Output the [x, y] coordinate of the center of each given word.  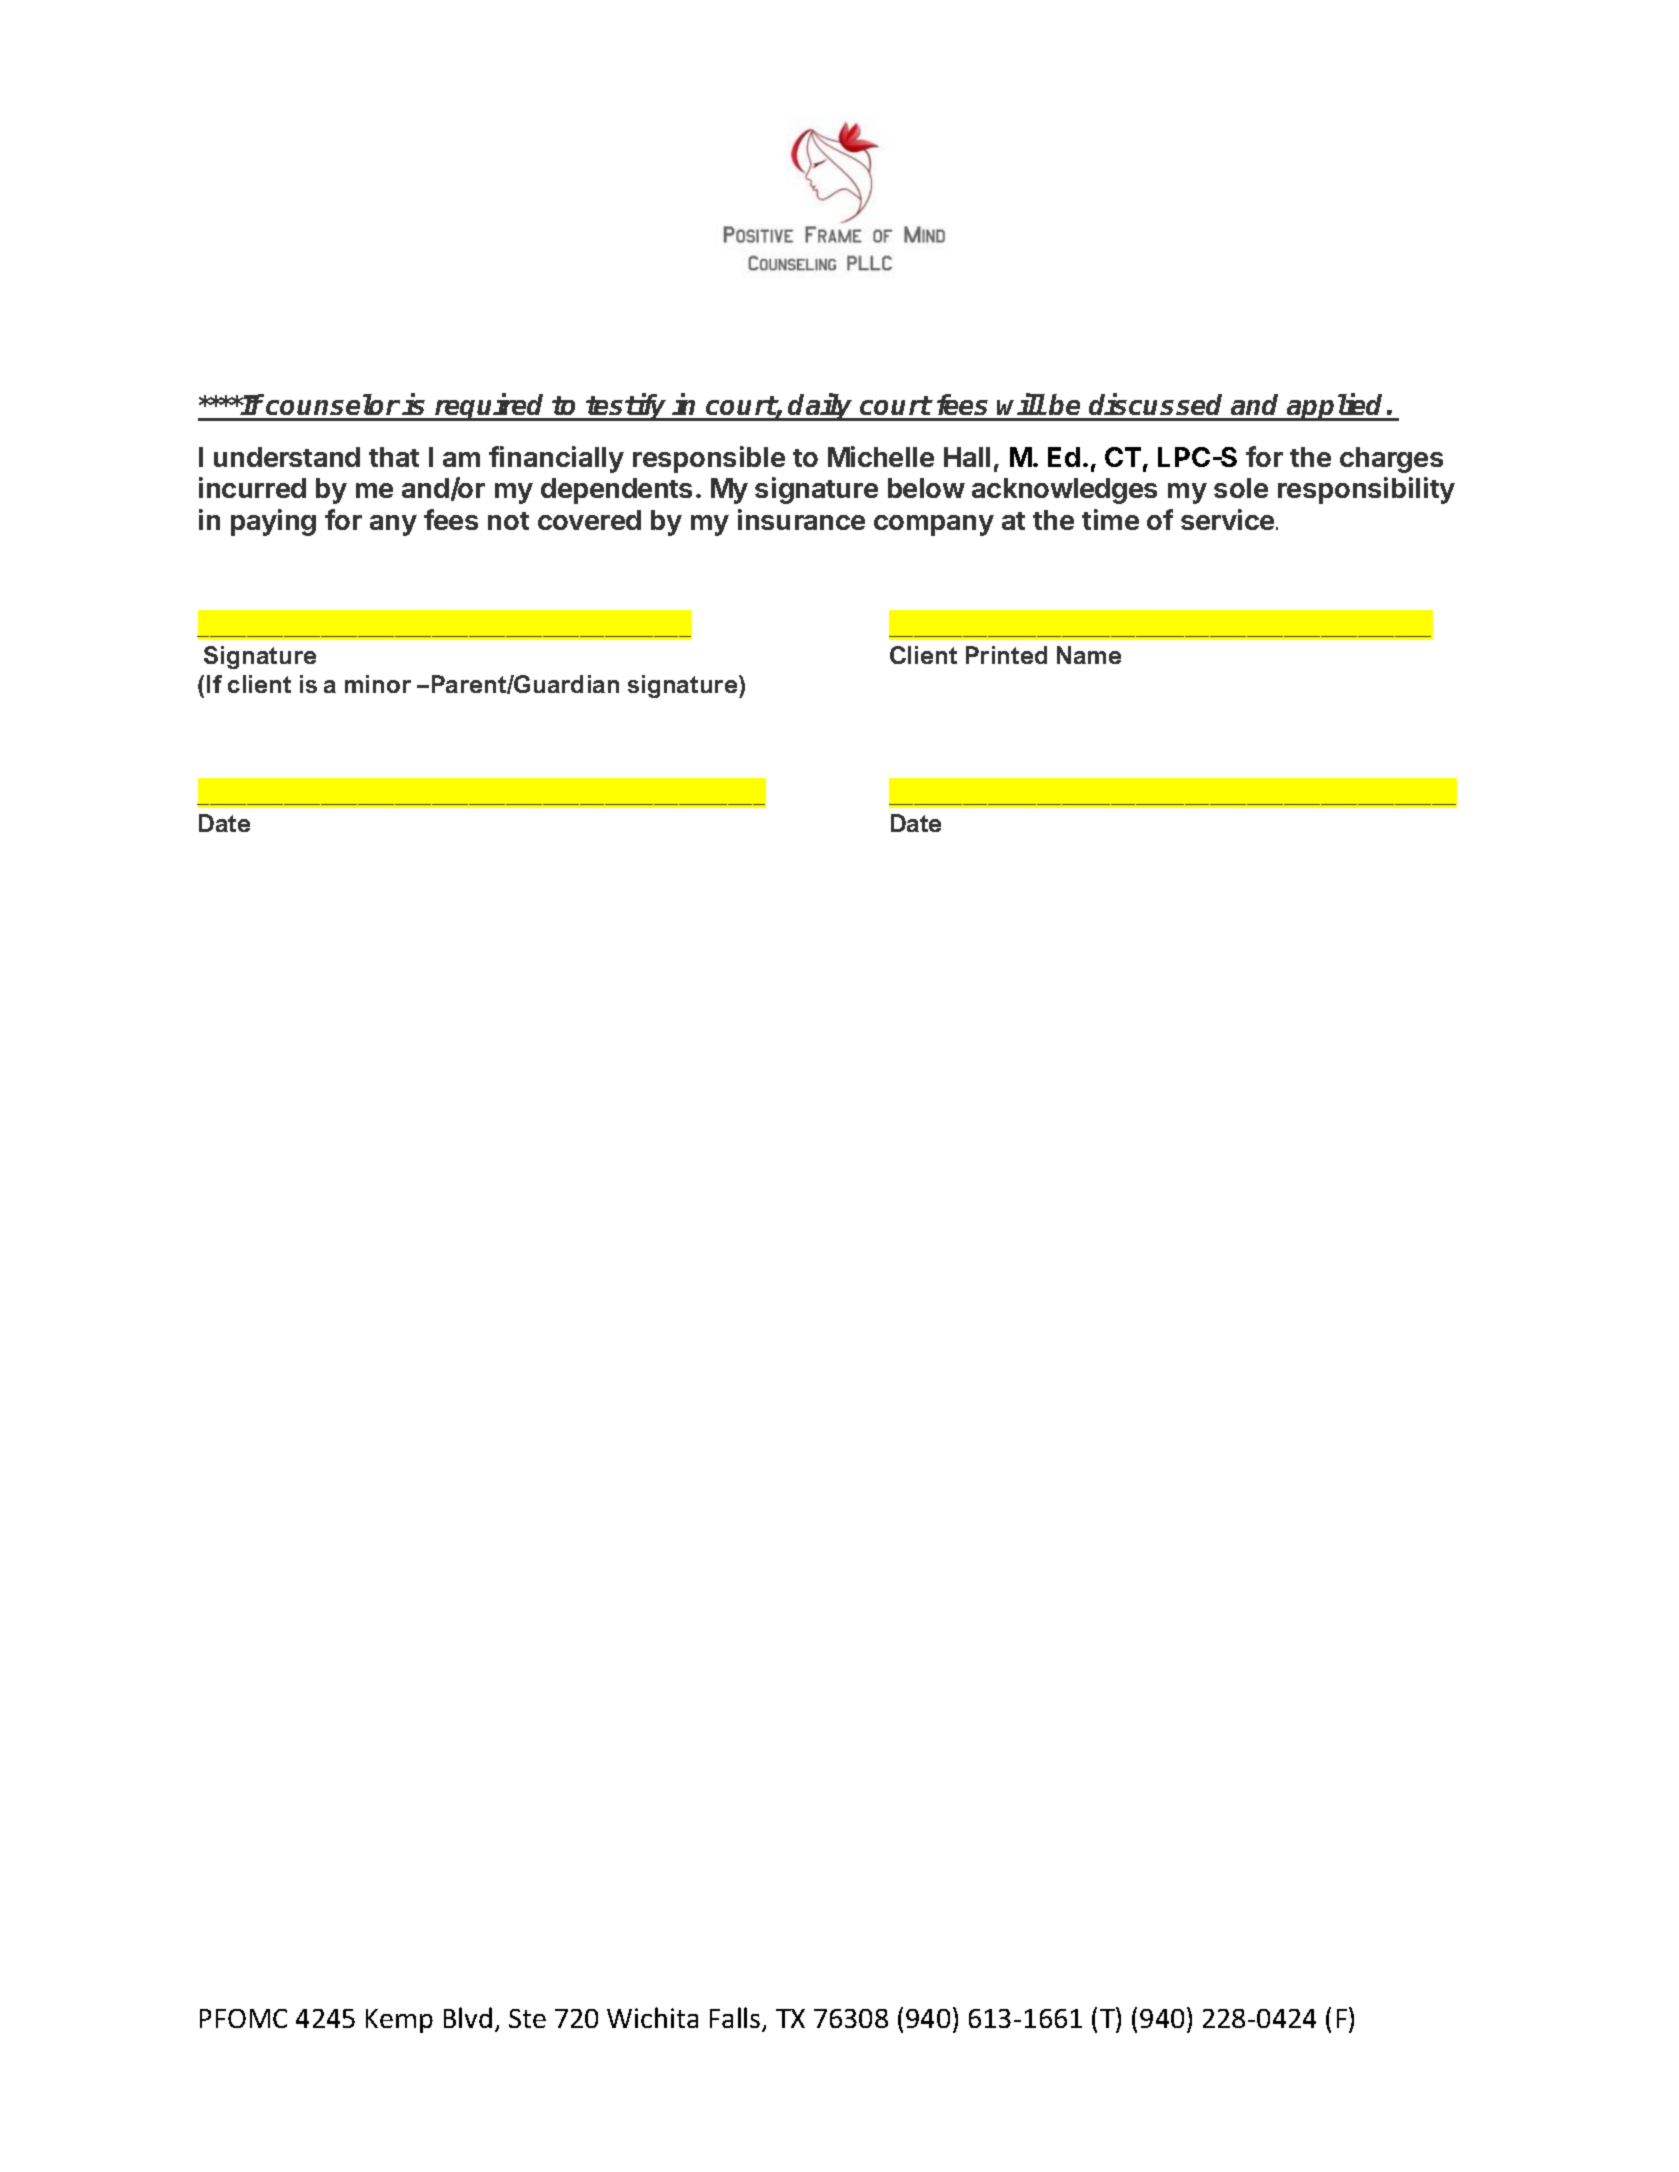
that [394, 457]
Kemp [399, 2021]
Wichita [652, 2017]
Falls [736, 2019]
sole [1241, 488]
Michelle [881, 456]
